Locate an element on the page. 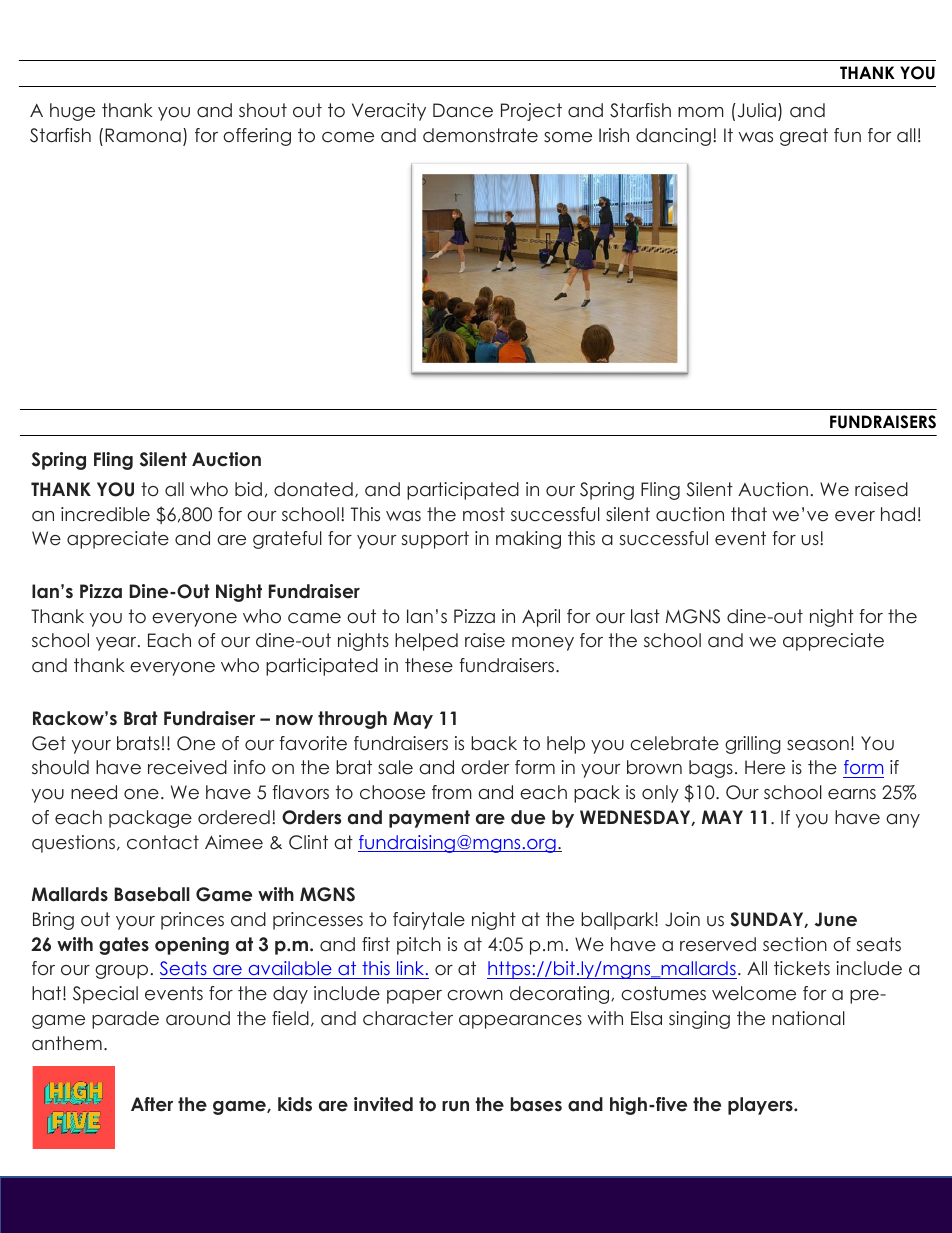  After is located at coordinates (152, 1104).
